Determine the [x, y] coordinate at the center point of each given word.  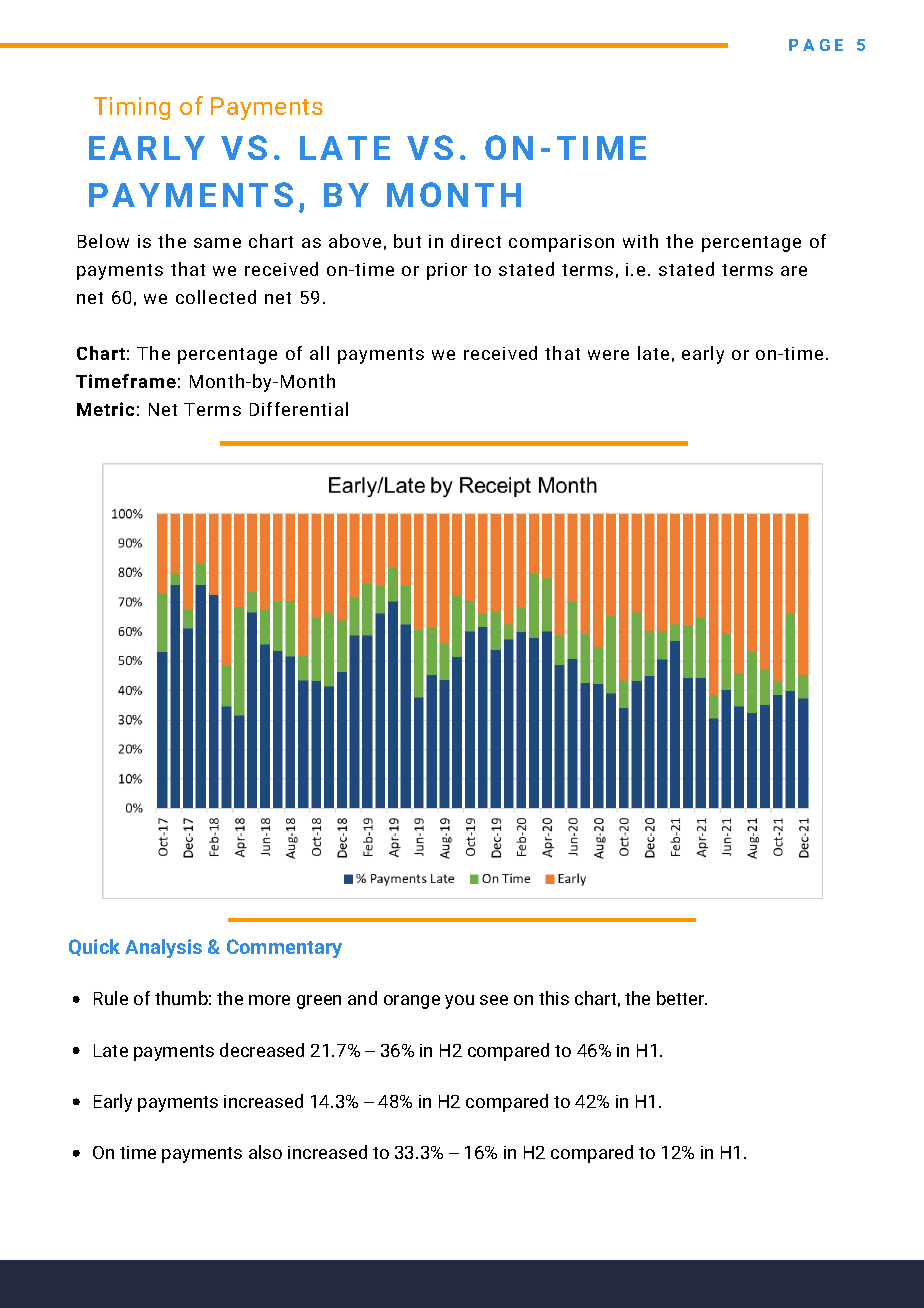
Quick [94, 947]
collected [216, 297]
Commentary [284, 948]
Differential [299, 409]
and [362, 998]
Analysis [163, 948]
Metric [105, 409]
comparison [561, 243]
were [608, 355]
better [681, 998]
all [319, 353]
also [265, 1152]
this [554, 998]
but [407, 241]
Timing [132, 108]
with [640, 241]
